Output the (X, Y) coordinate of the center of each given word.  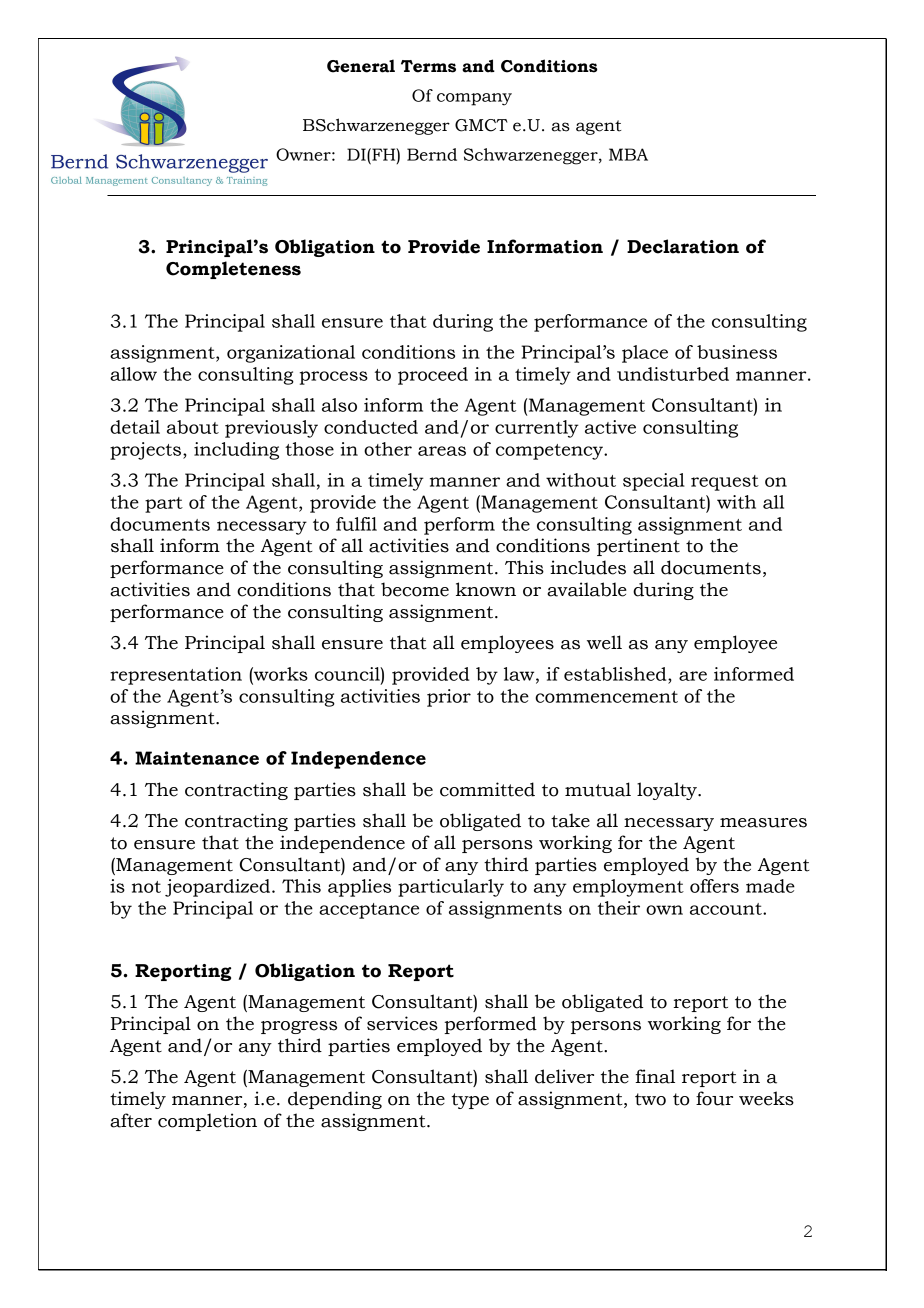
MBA (628, 154)
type (470, 1101)
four (714, 1098)
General (361, 66)
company (474, 99)
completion (207, 1122)
